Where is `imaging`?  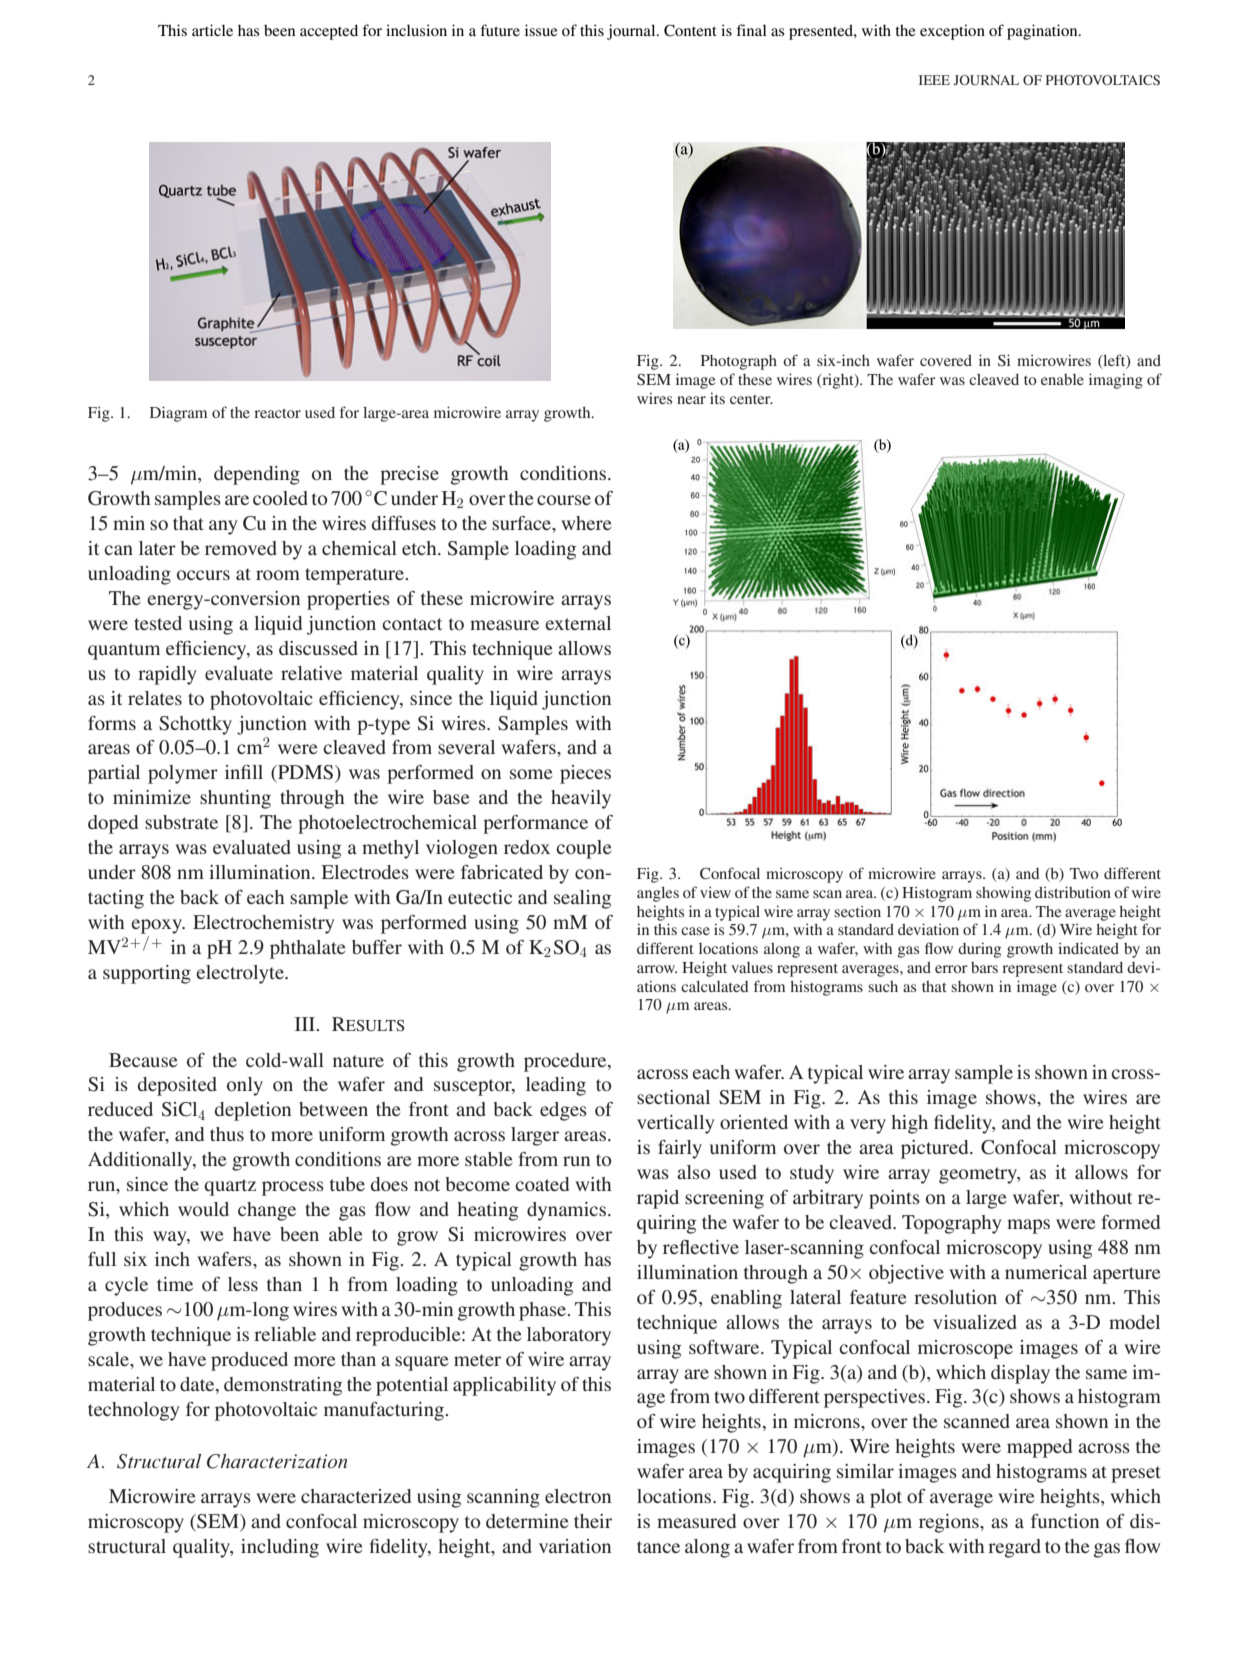
imaging is located at coordinates (1116, 381).
